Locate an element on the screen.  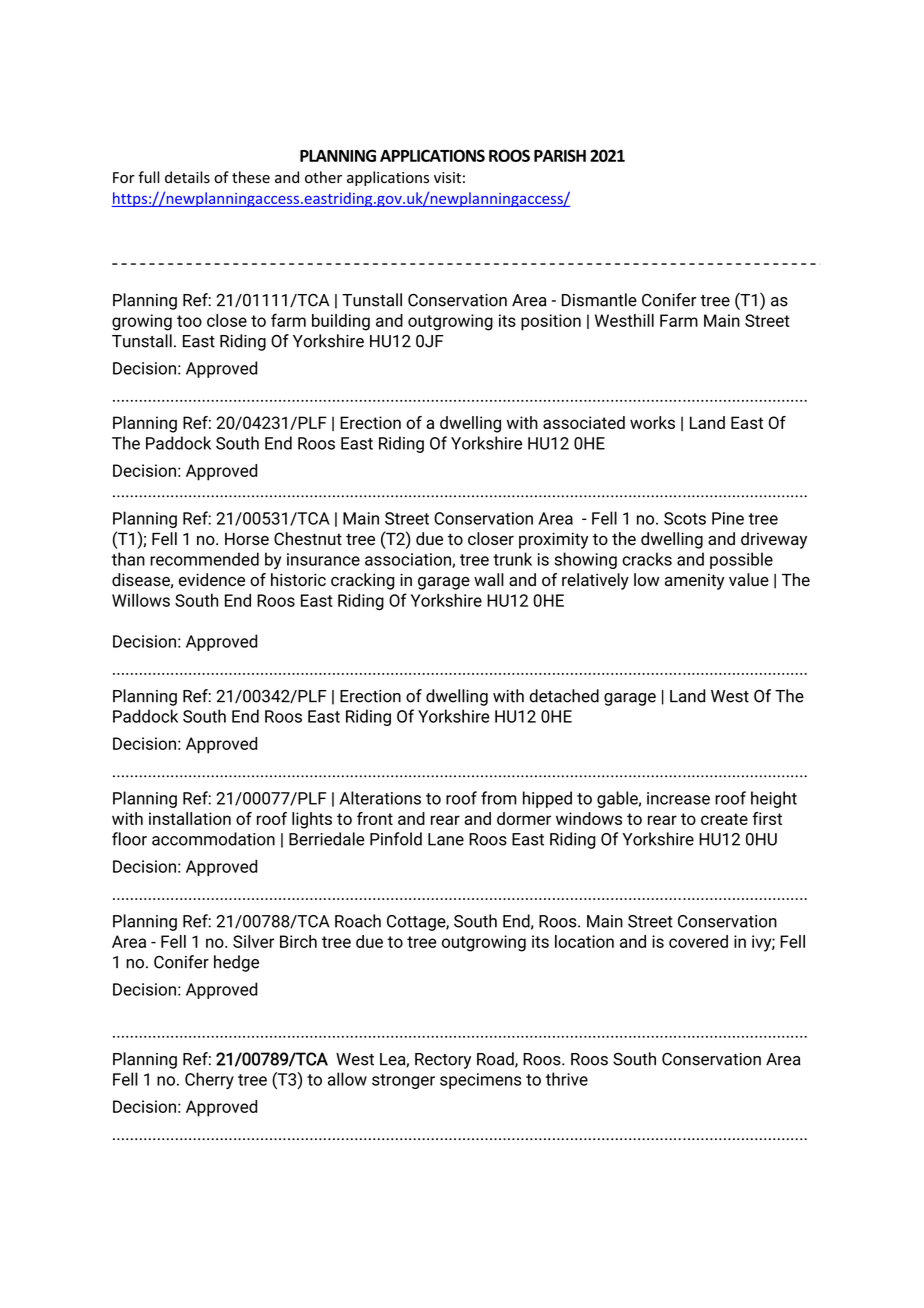
thrive is located at coordinates (567, 1079).
